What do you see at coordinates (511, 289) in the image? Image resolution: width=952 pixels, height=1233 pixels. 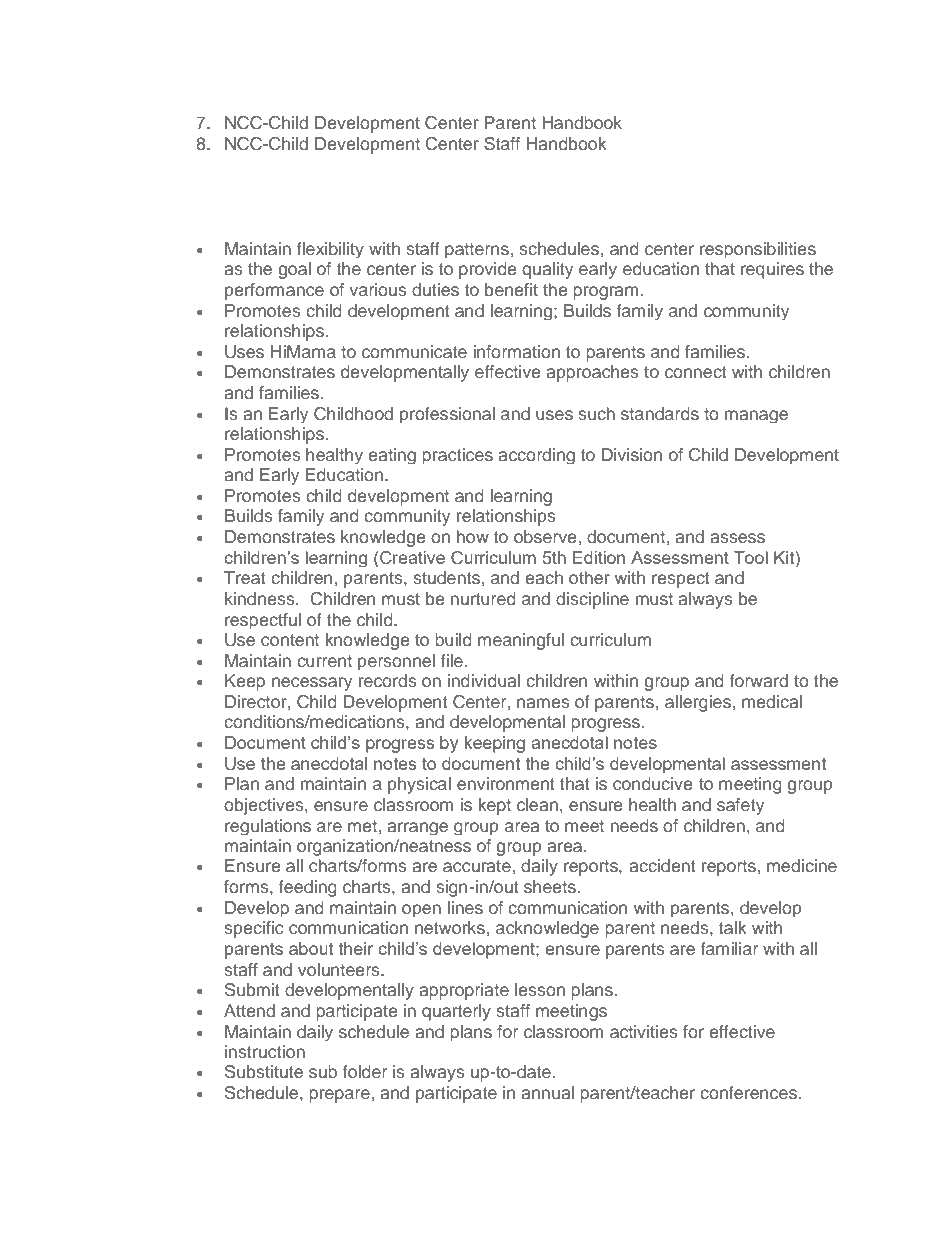 I see `benefit` at bounding box center [511, 289].
